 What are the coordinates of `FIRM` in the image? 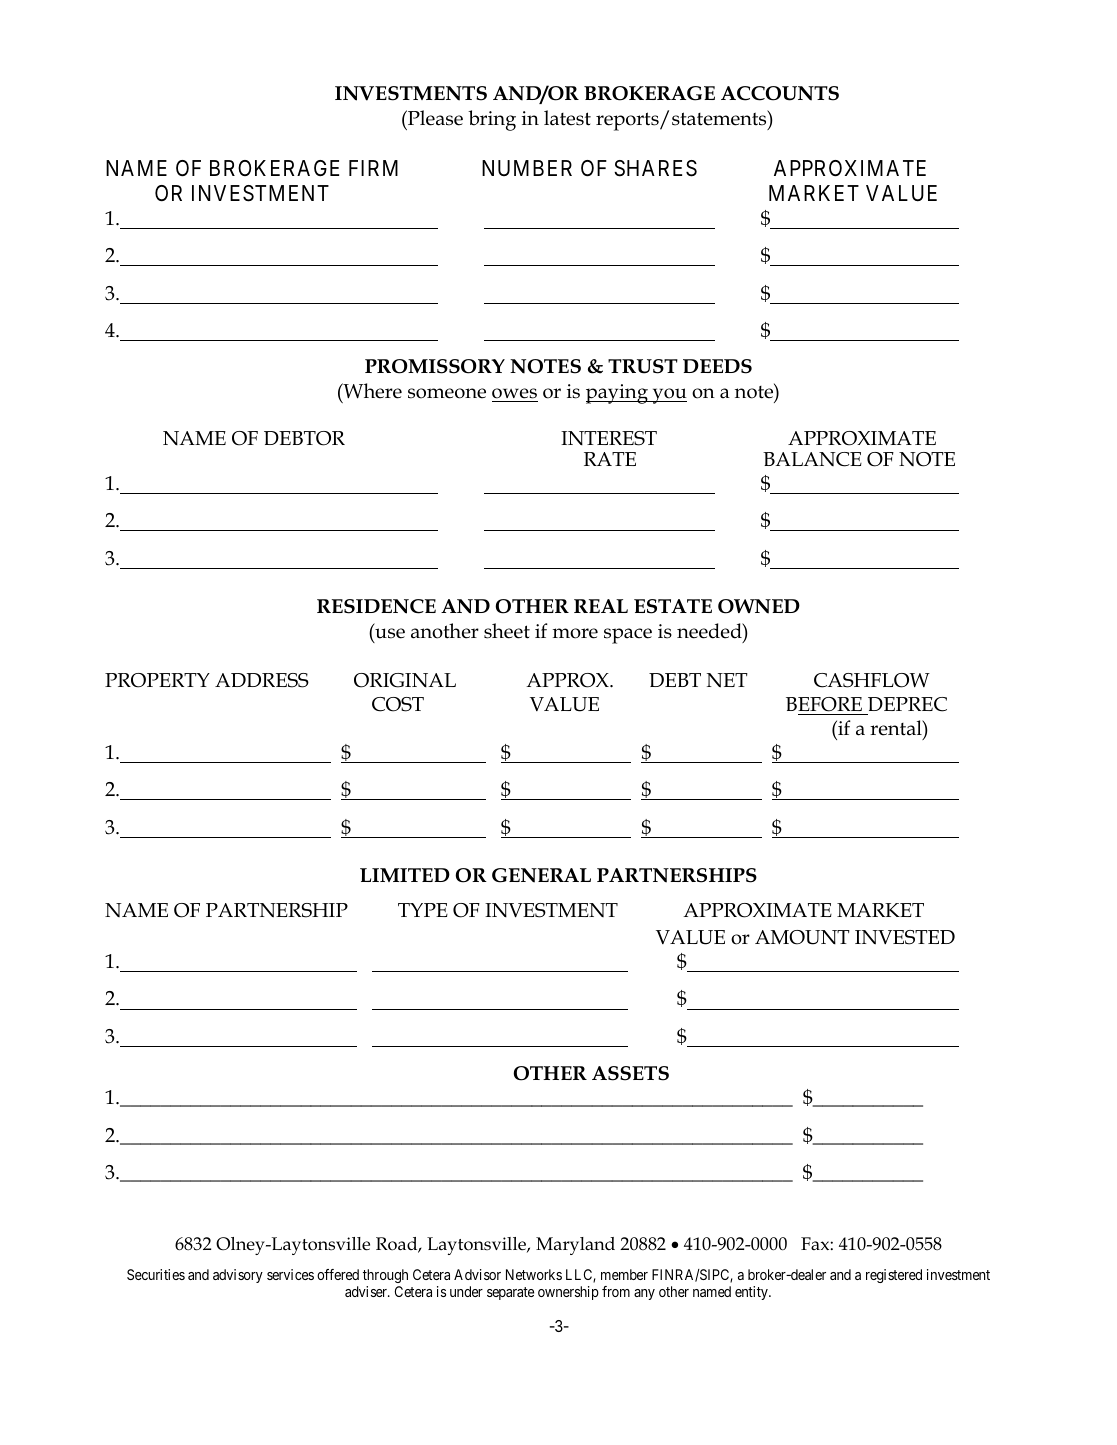 It's located at (373, 168).
